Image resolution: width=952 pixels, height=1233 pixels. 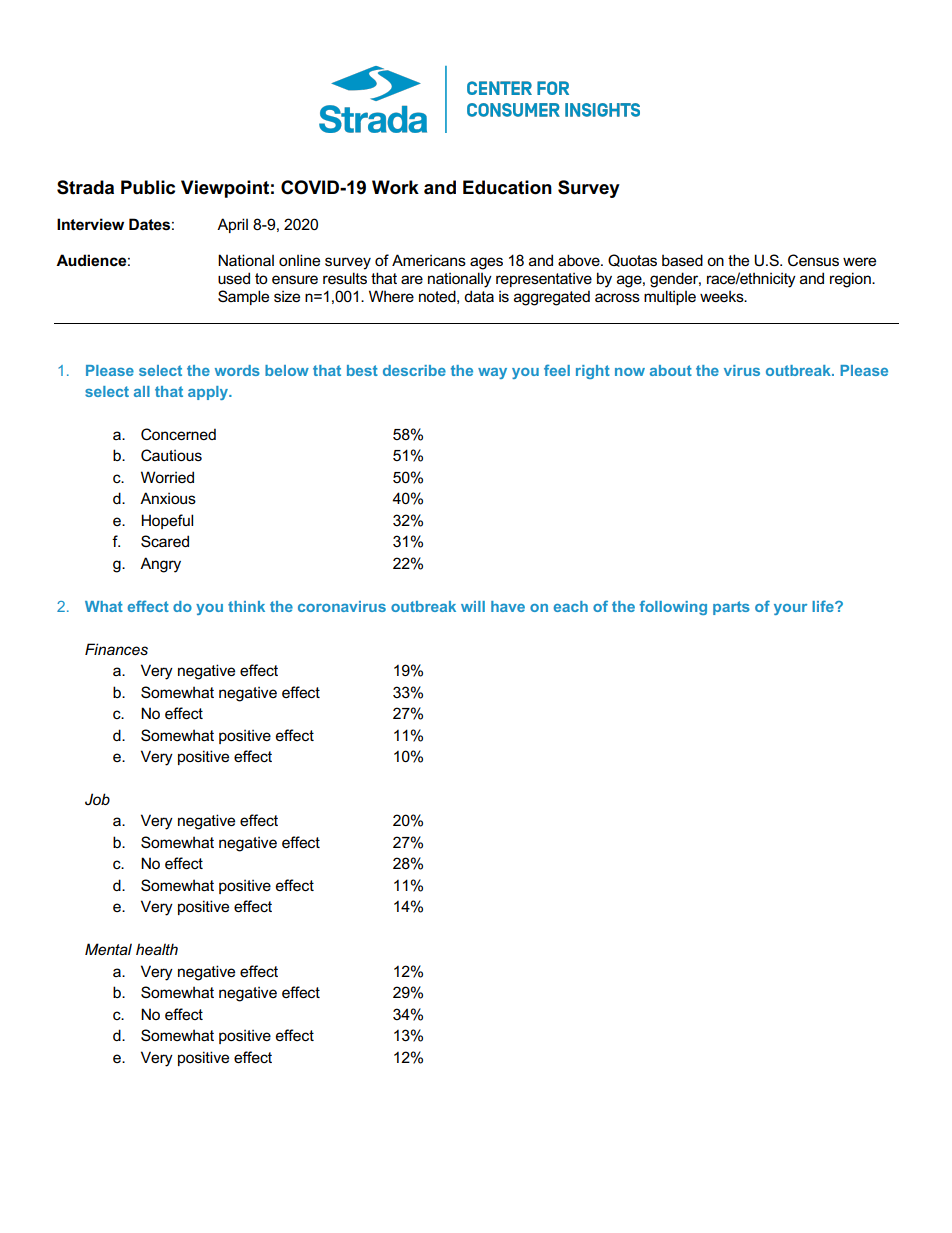 What do you see at coordinates (157, 949) in the screenshot?
I see `health` at bounding box center [157, 949].
